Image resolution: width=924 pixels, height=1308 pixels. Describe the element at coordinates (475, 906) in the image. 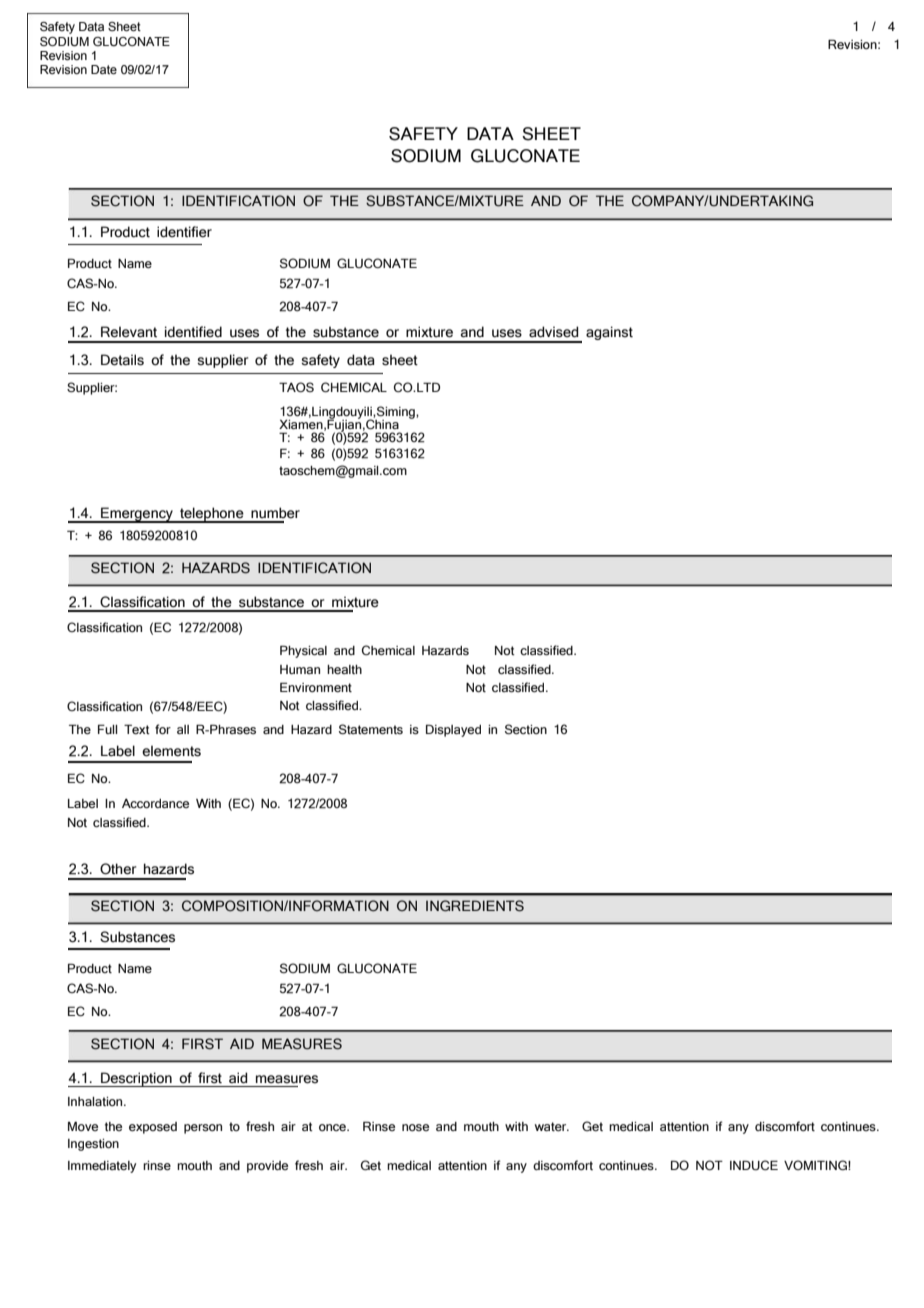

I see `INGREDIENTS` at that location.
